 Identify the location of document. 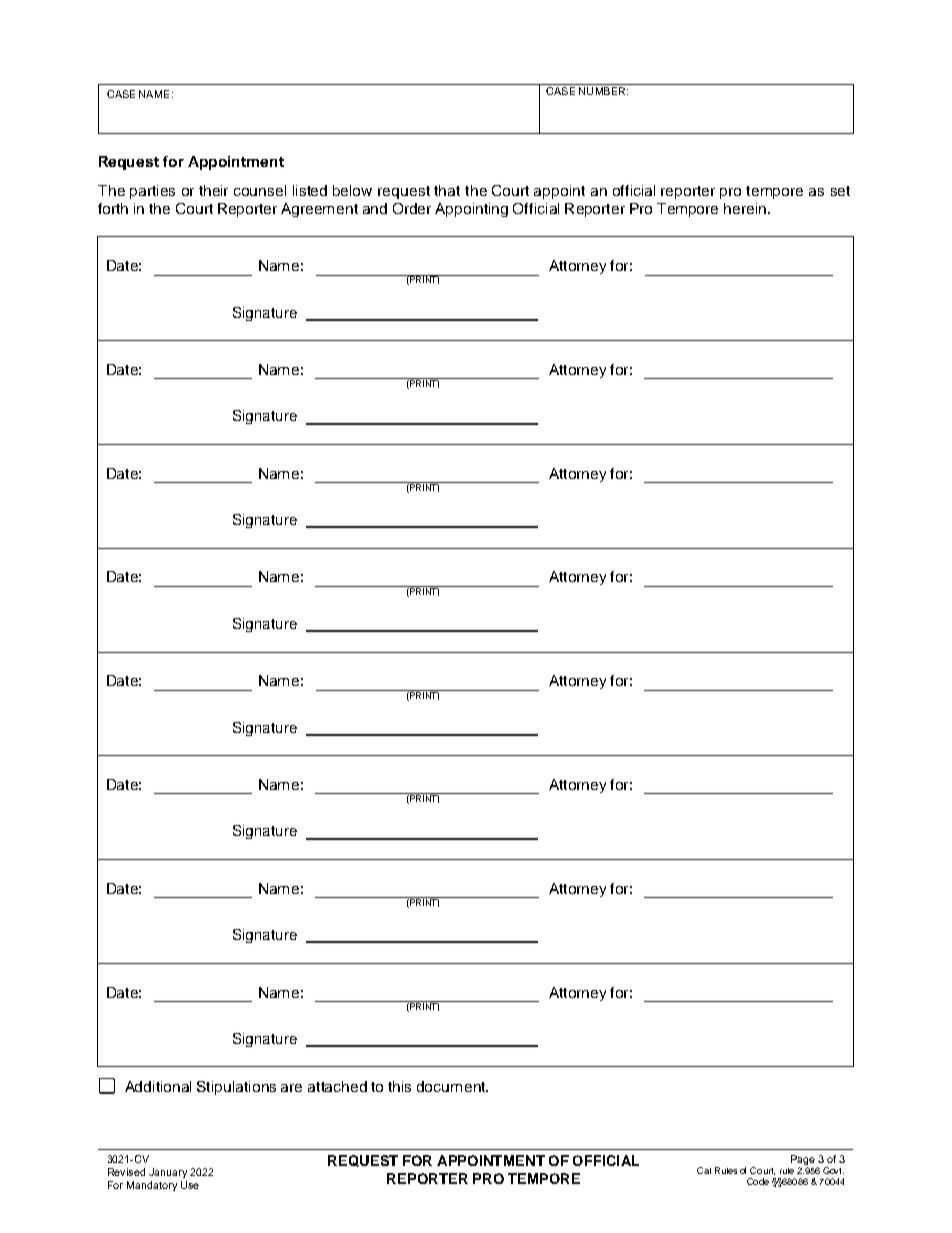
(452, 1086).
